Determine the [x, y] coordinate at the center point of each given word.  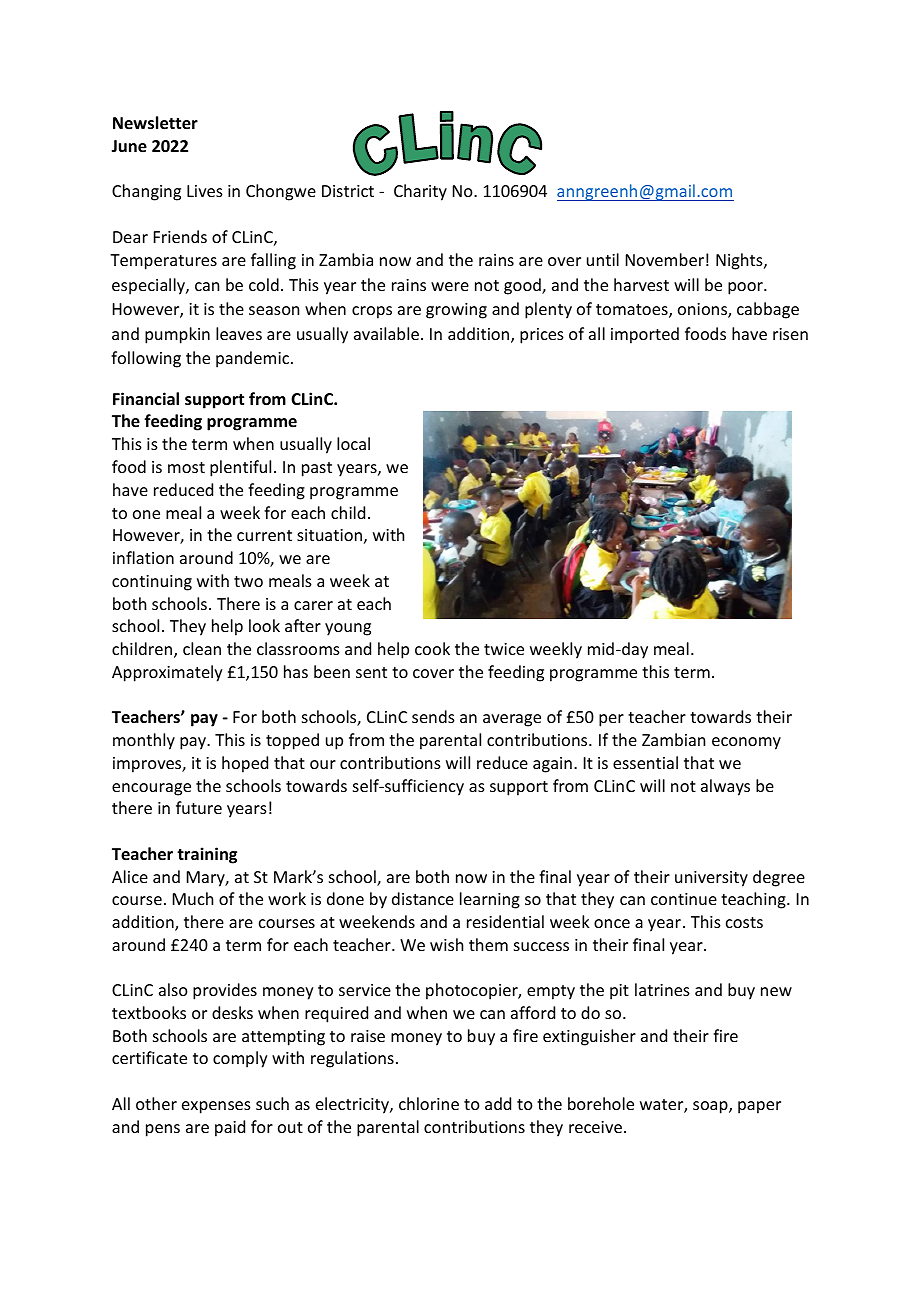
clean [202, 648]
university [711, 879]
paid [230, 1128]
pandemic [254, 359]
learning [490, 900]
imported [645, 335]
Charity [420, 192]
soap [711, 1107]
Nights [740, 261]
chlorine [429, 1103]
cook [432, 648]
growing [456, 311]
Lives [205, 191]
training [207, 855]
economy [746, 743]
